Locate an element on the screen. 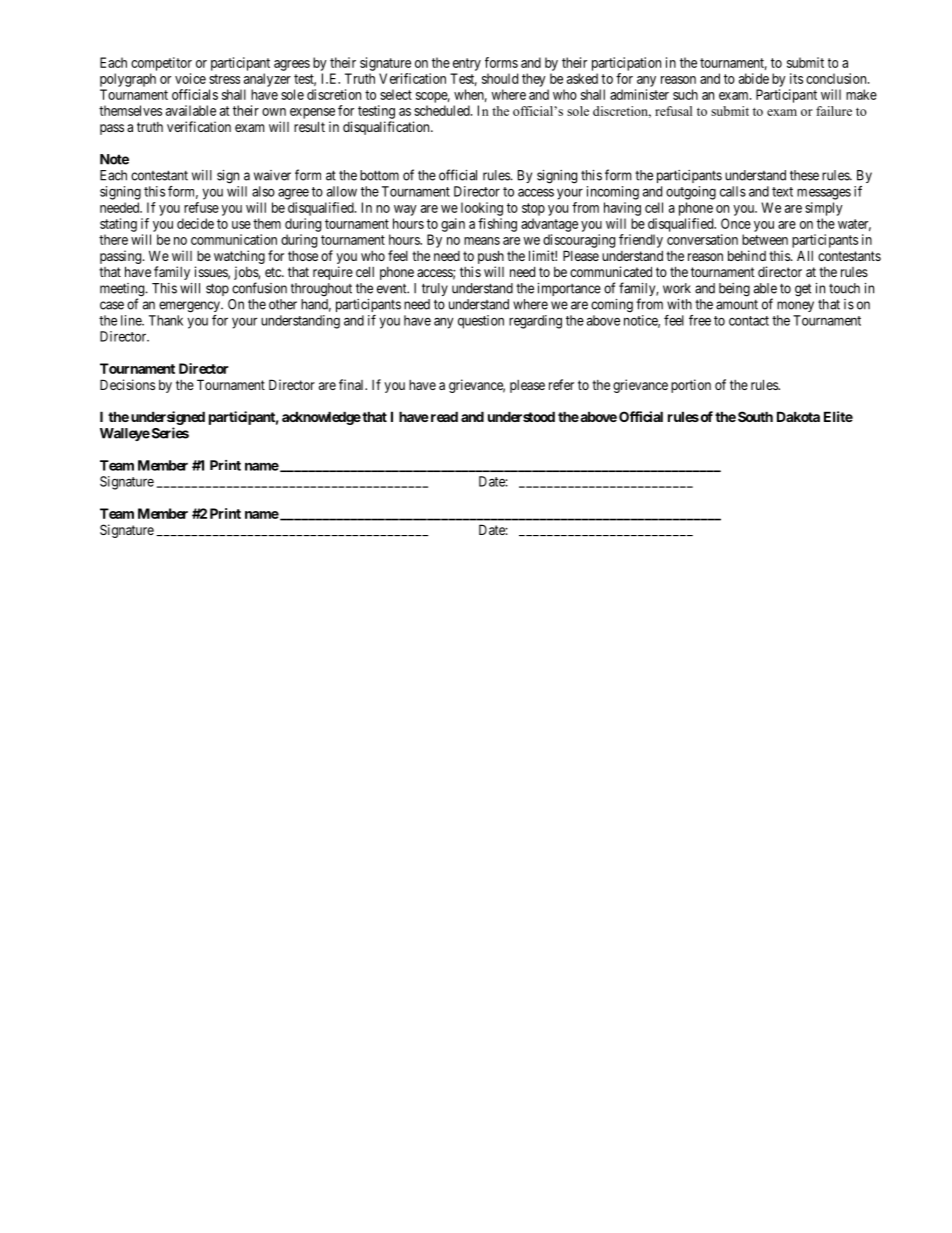 This screenshot has height=1233, width=952. disqualification is located at coordinates (387, 128).
